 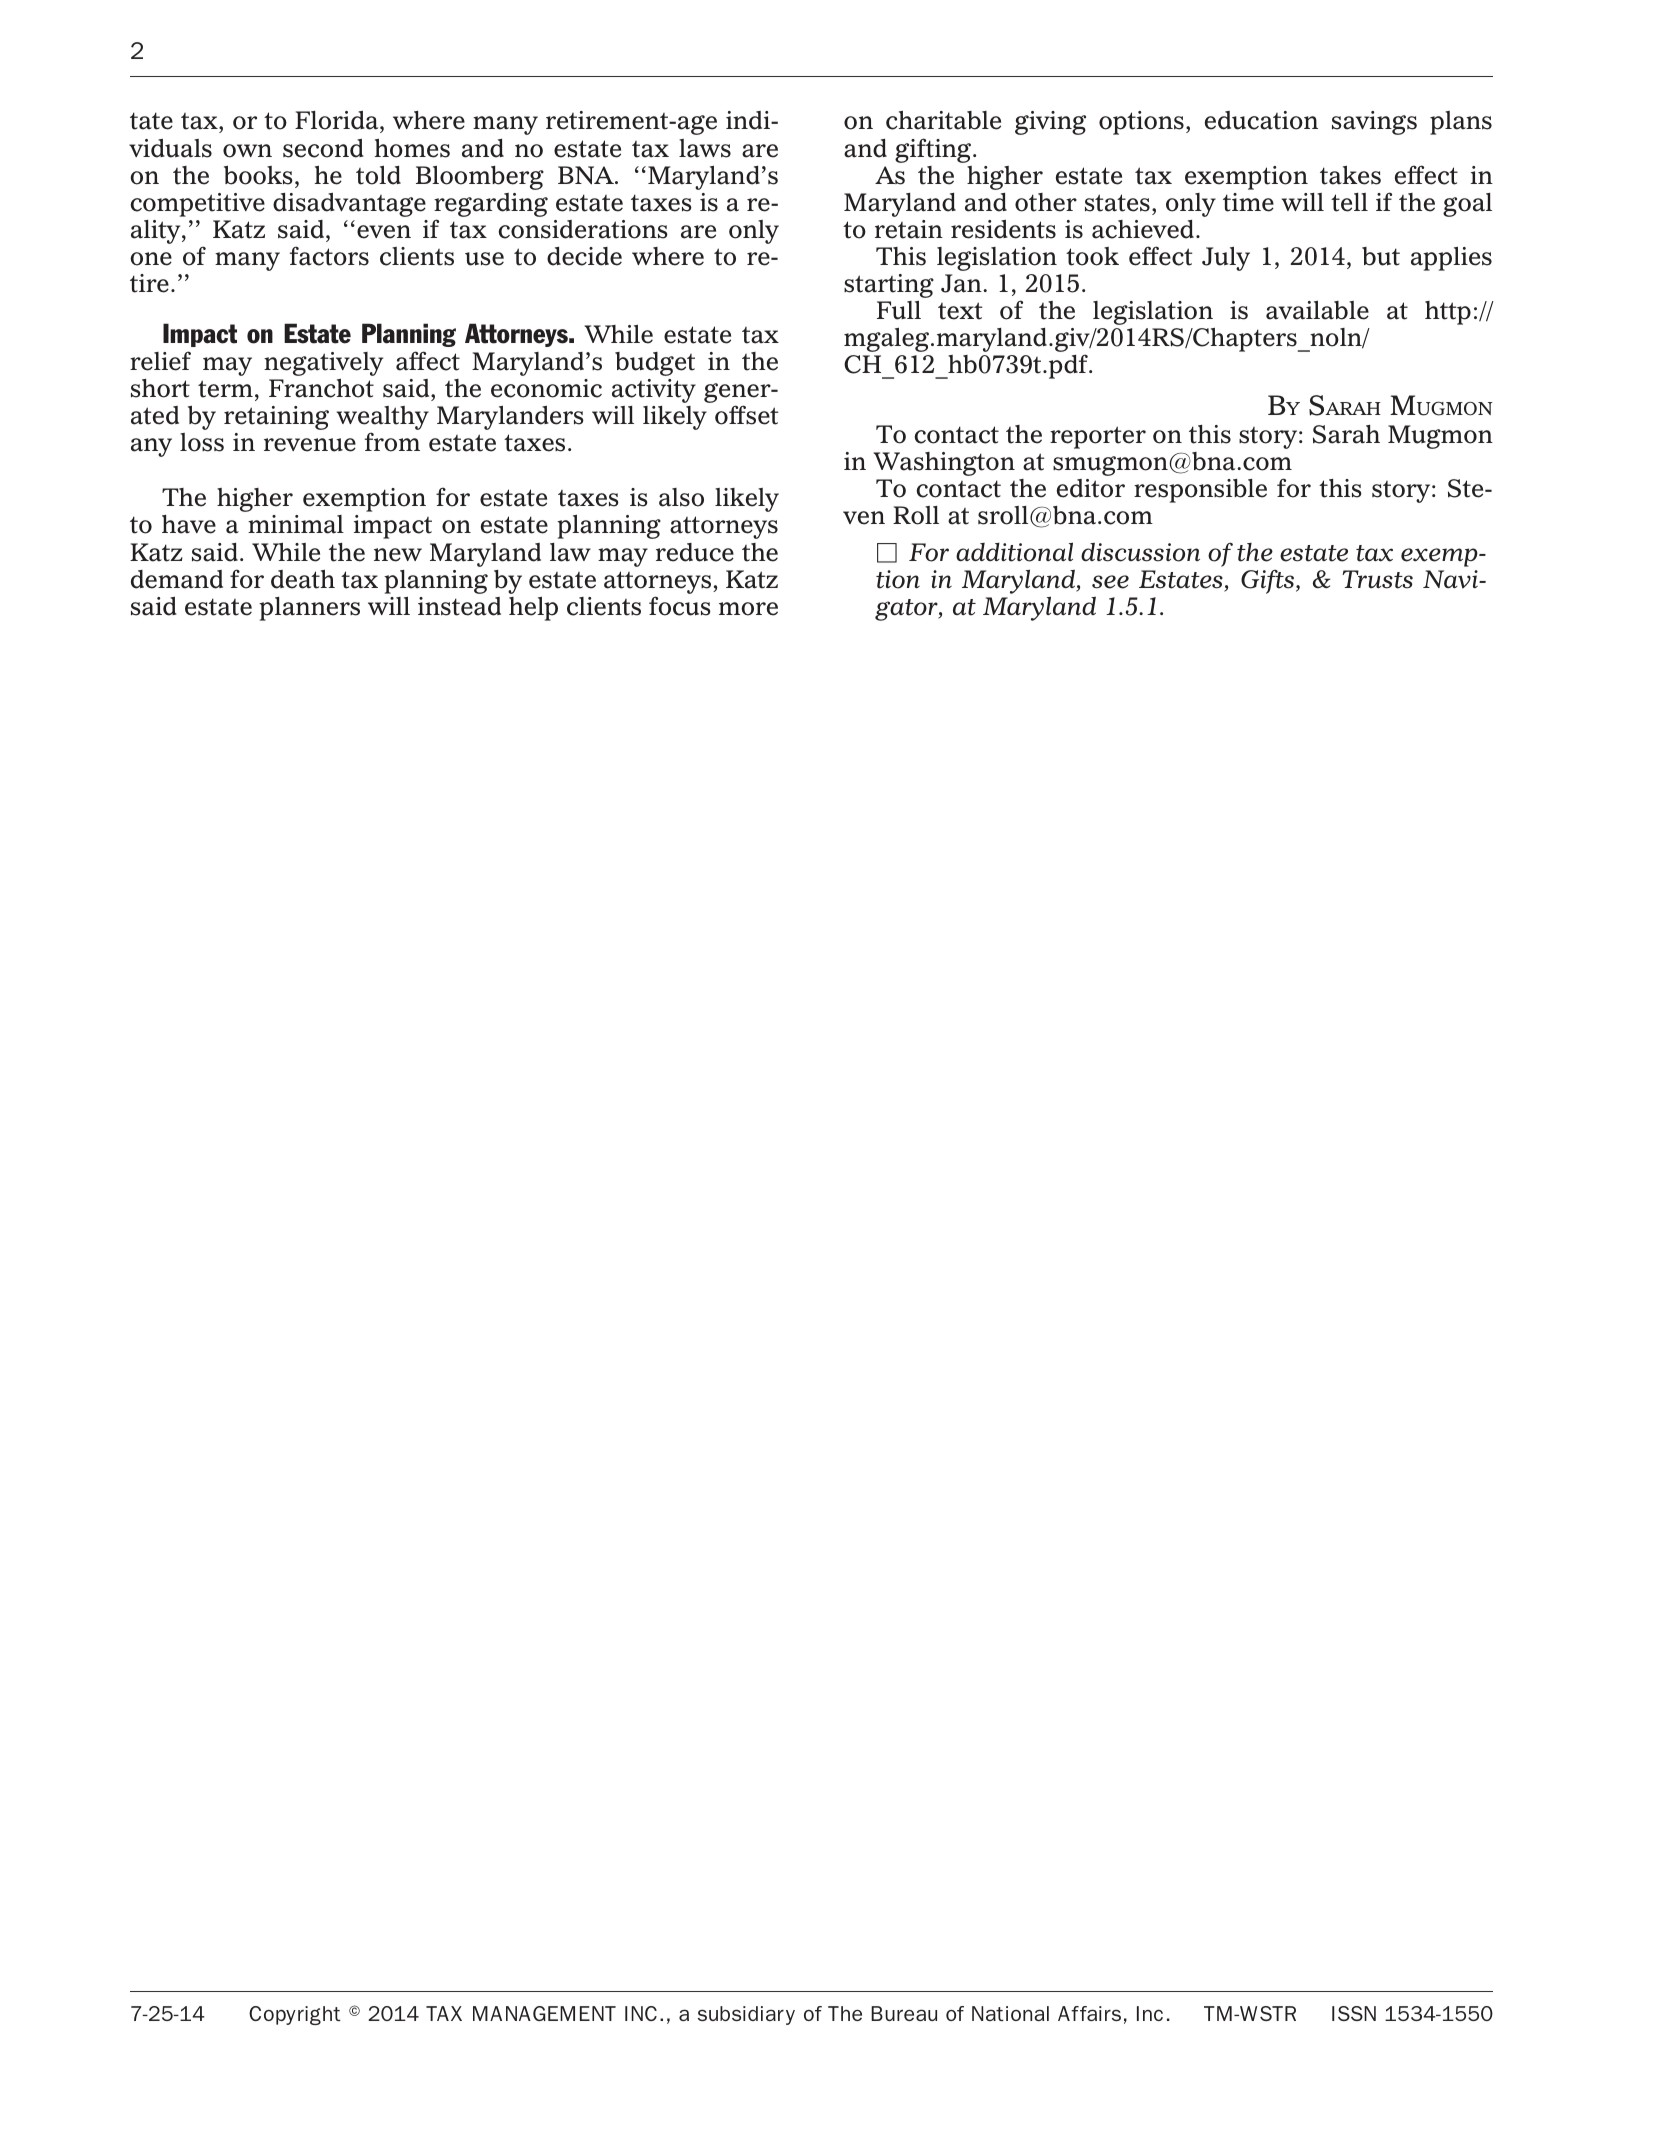 I want to click on takes, so click(x=1350, y=175).
